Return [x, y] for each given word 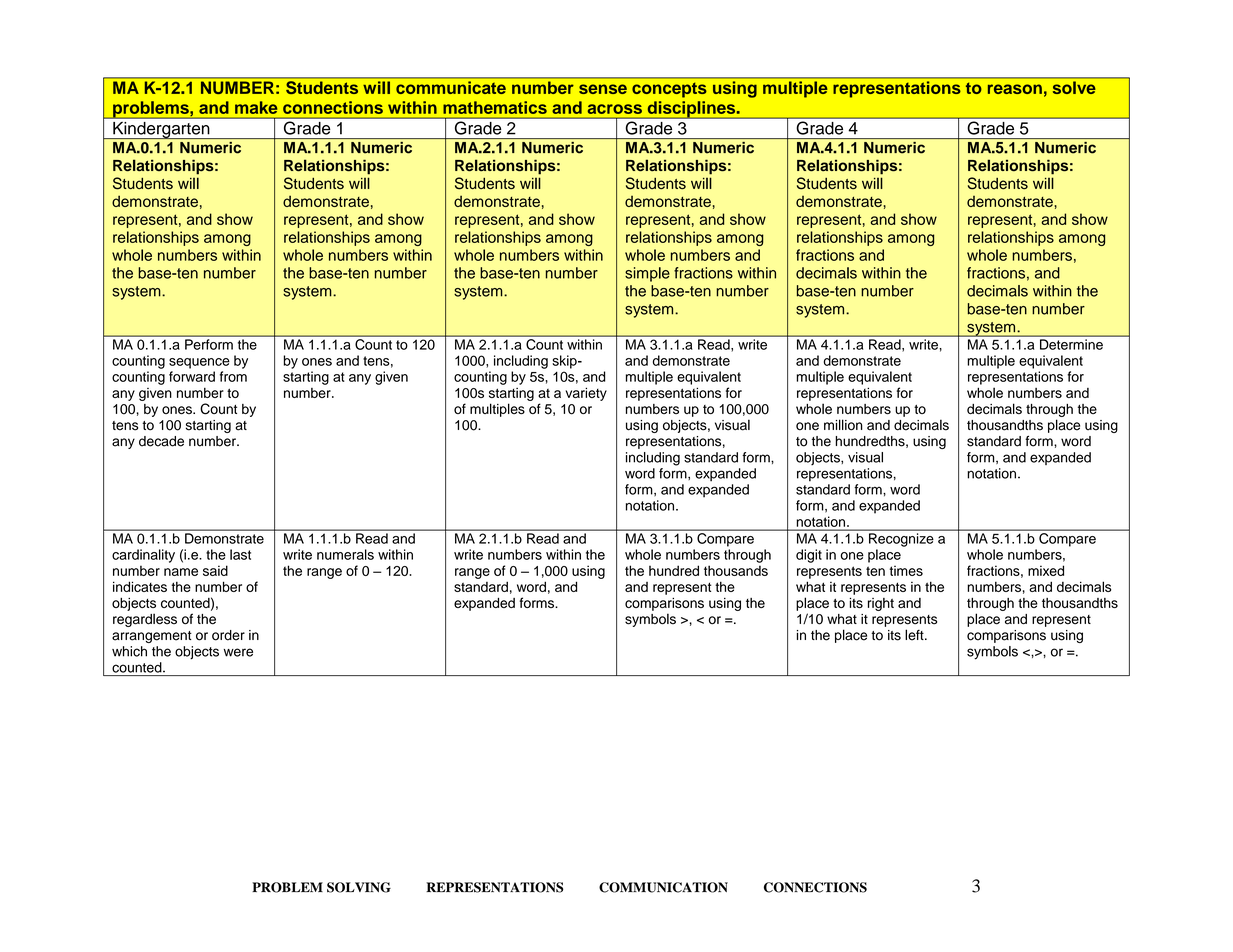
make [256, 107]
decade [161, 441]
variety [586, 394]
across [615, 109]
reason [1015, 89]
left [915, 635]
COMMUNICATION [663, 887]
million [843, 425]
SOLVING [359, 887]
